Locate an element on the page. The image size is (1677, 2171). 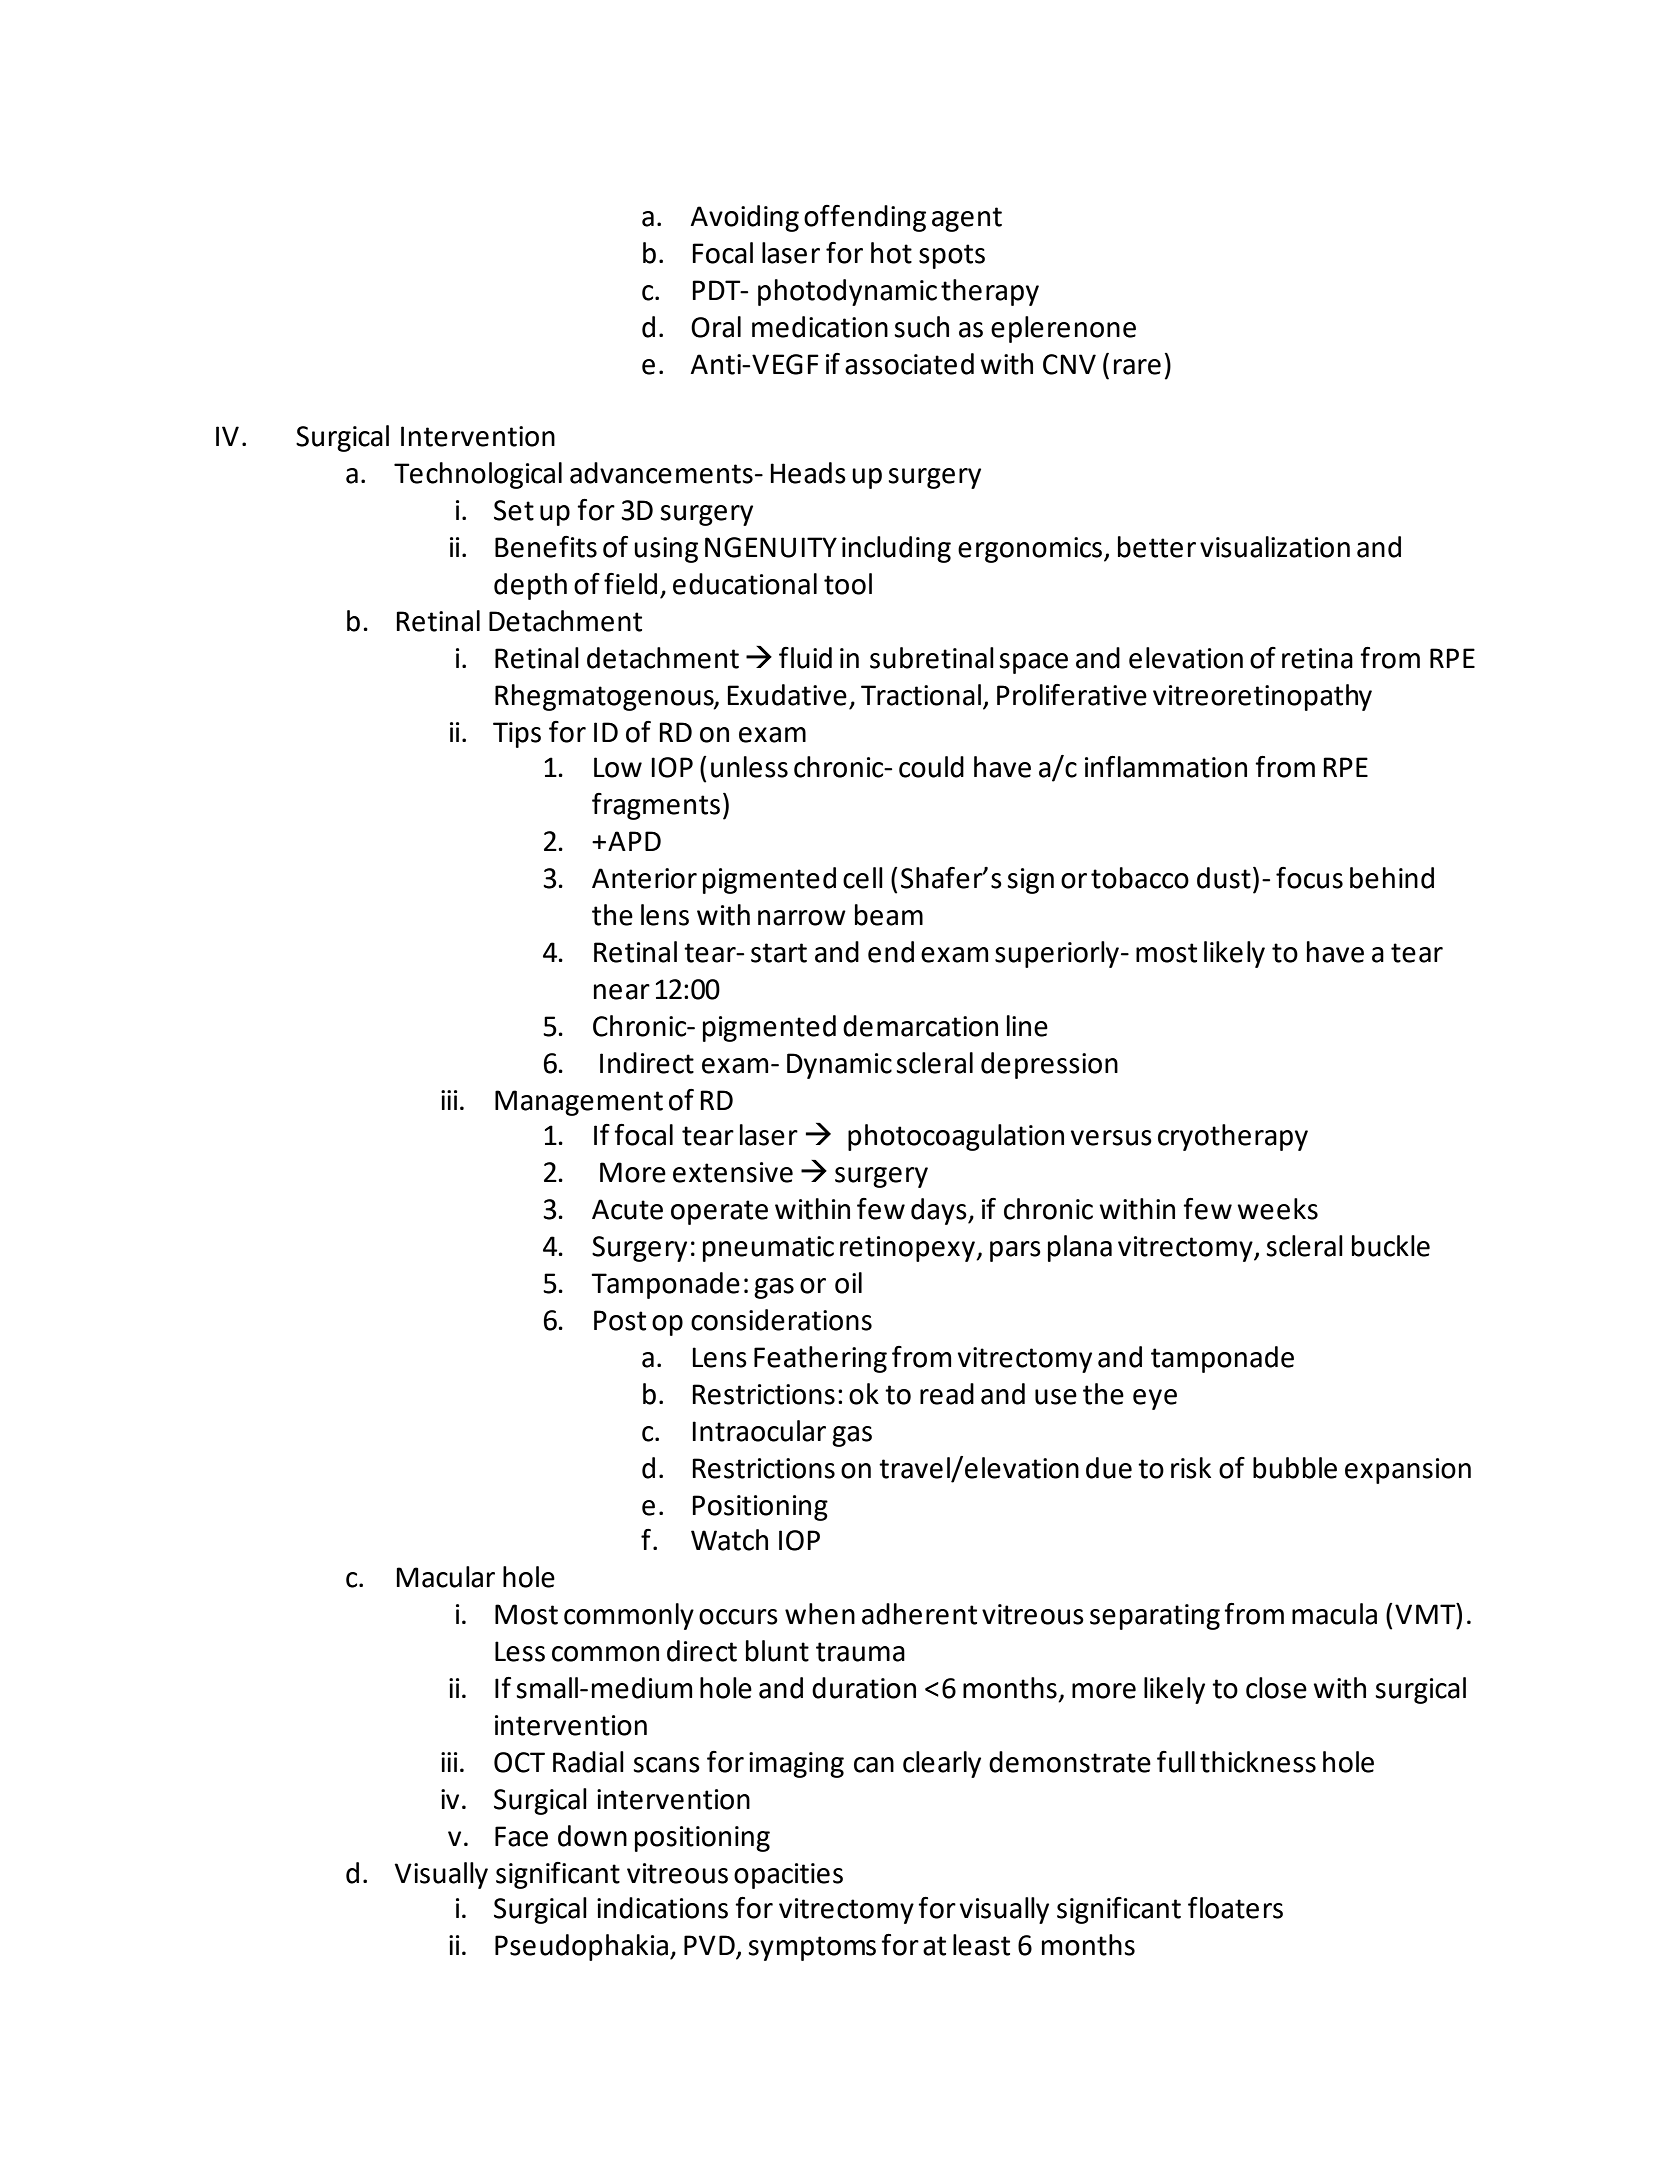
Oral is located at coordinates (716, 327).
